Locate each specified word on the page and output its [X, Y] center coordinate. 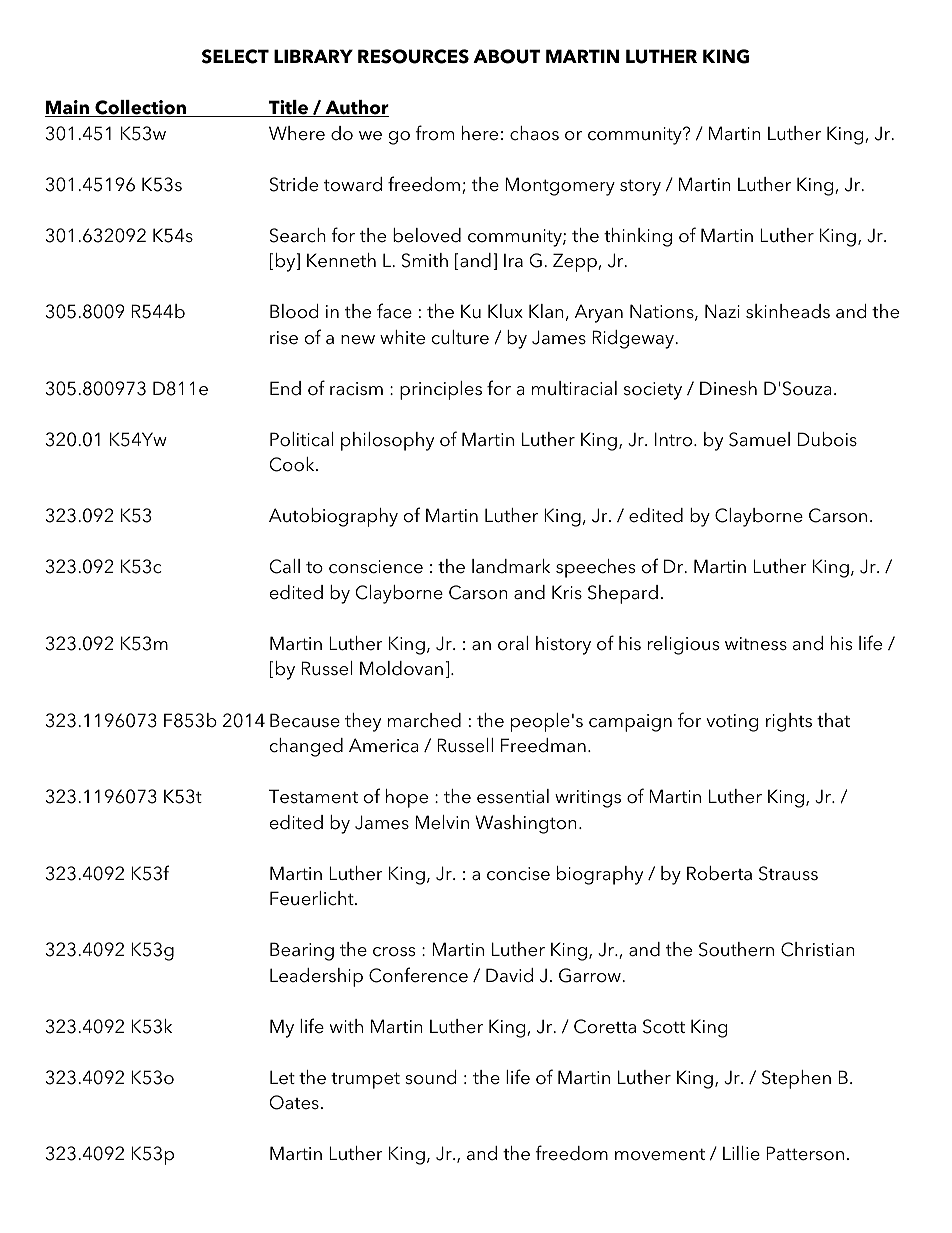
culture [460, 337]
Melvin [442, 822]
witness [756, 644]
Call [285, 566]
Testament [313, 796]
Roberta [719, 873]
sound [430, 1077]
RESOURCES [413, 56]
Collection [140, 108]
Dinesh [728, 388]
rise [284, 338]
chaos [534, 133]
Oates [294, 1102]
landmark [511, 566]
